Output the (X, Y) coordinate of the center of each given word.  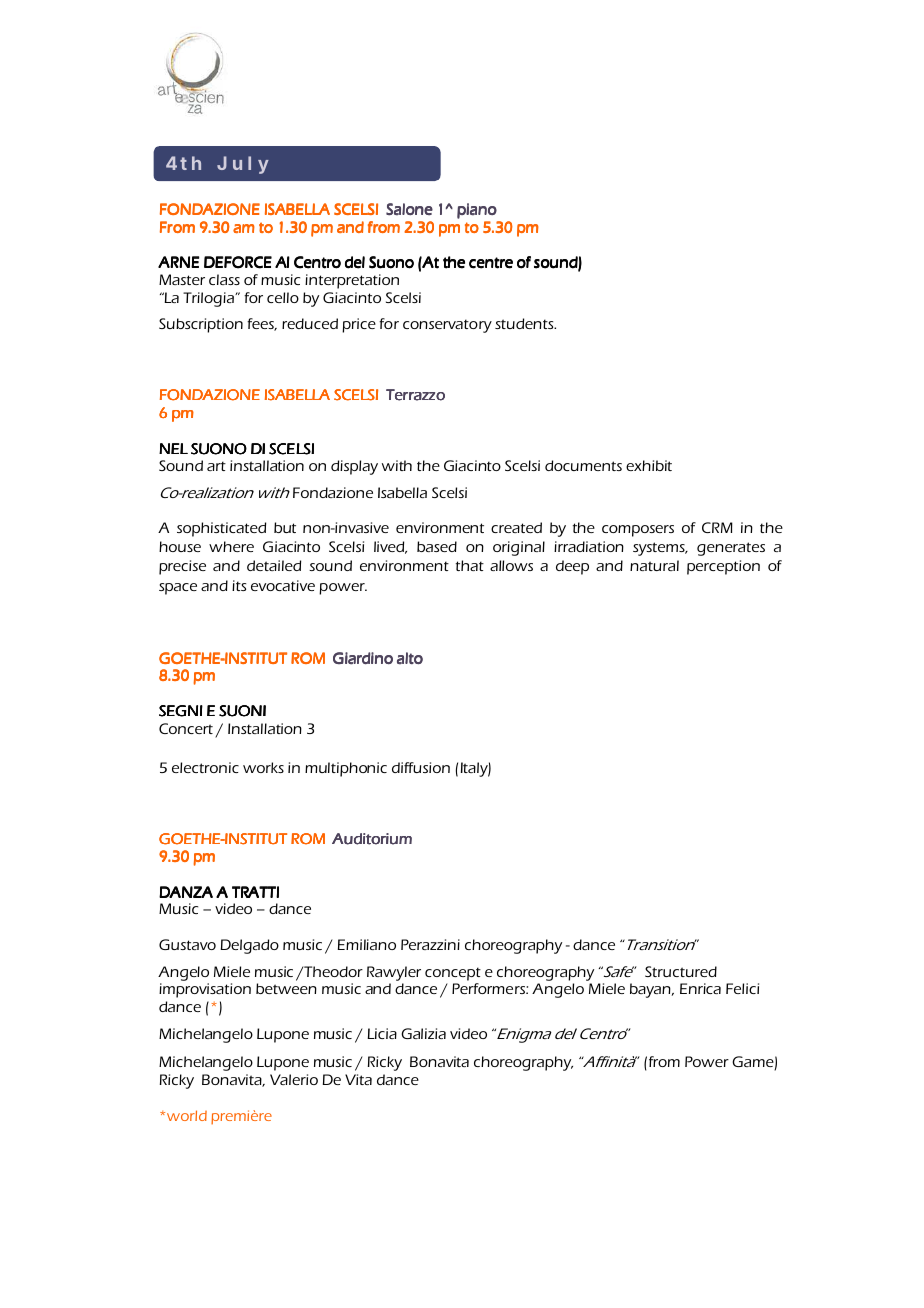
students (525, 323)
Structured (681, 971)
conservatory (447, 326)
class (224, 279)
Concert (186, 728)
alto (410, 658)
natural (654, 565)
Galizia (423, 1033)
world (187, 1115)
